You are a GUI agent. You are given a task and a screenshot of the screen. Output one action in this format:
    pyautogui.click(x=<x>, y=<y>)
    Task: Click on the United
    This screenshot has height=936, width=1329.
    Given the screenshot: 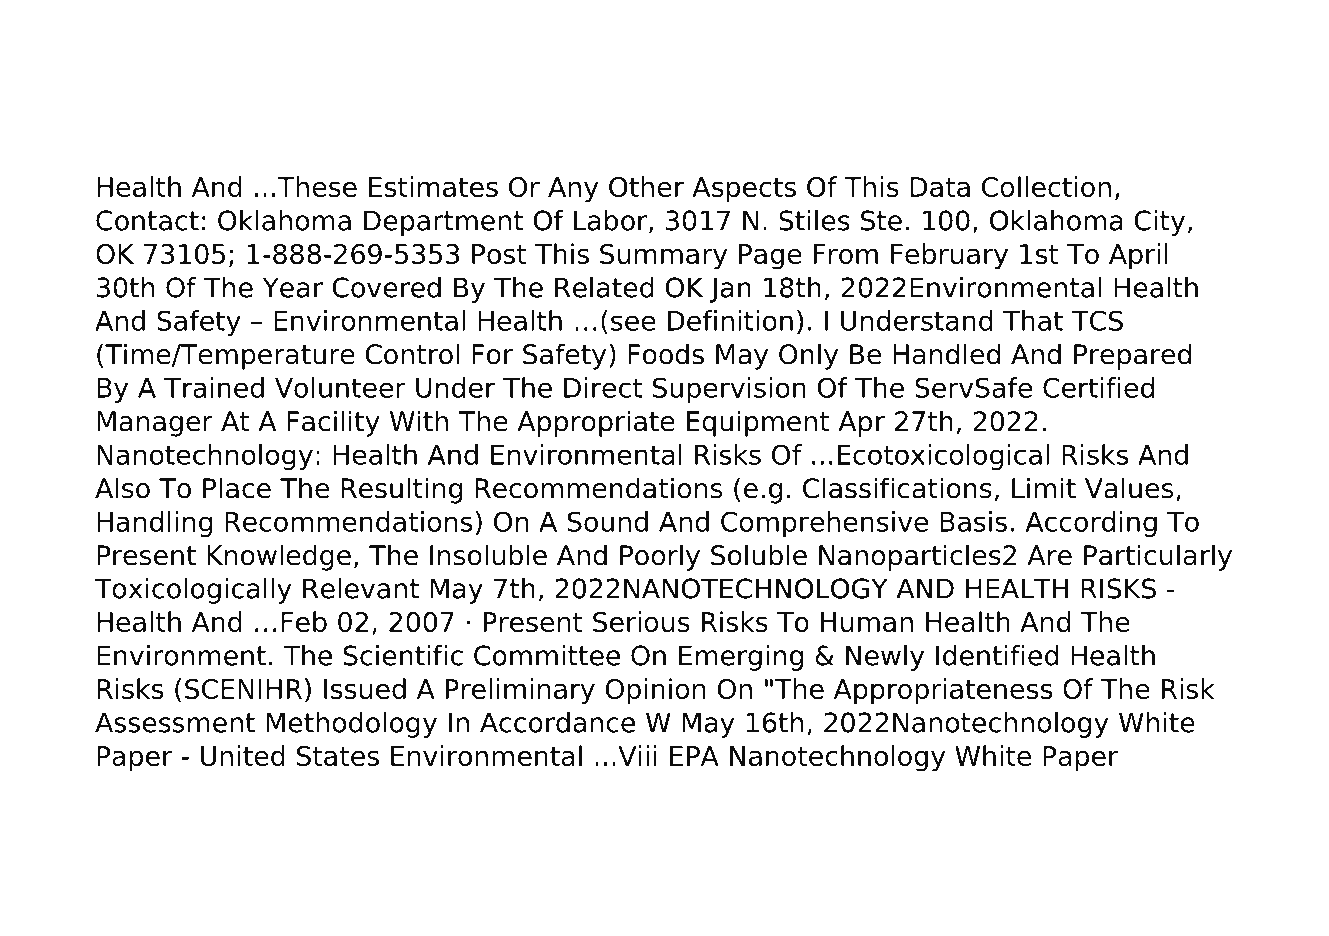 What is the action you would take?
    pyautogui.click(x=243, y=755)
